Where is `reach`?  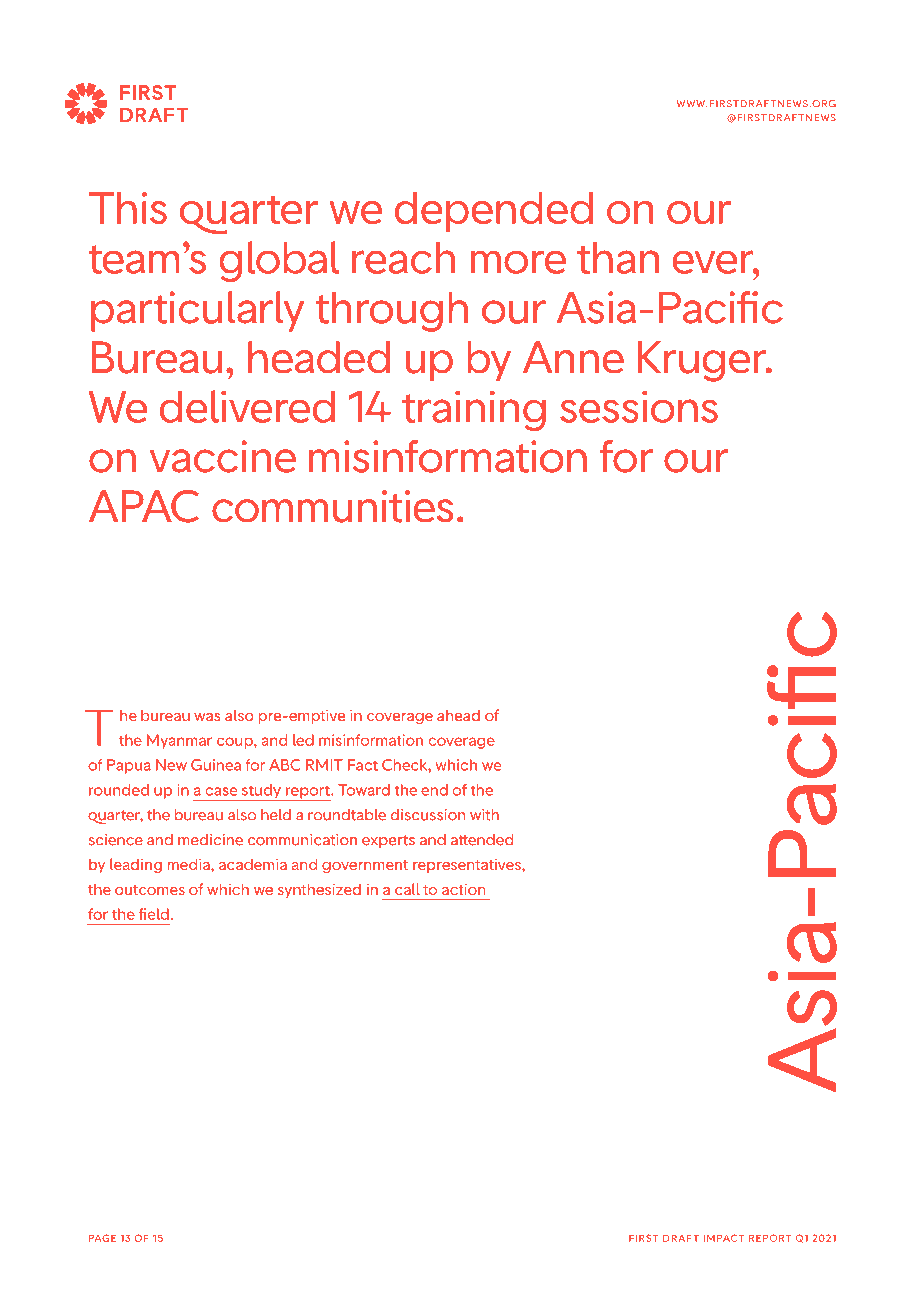 reach is located at coordinates (403, 258).
